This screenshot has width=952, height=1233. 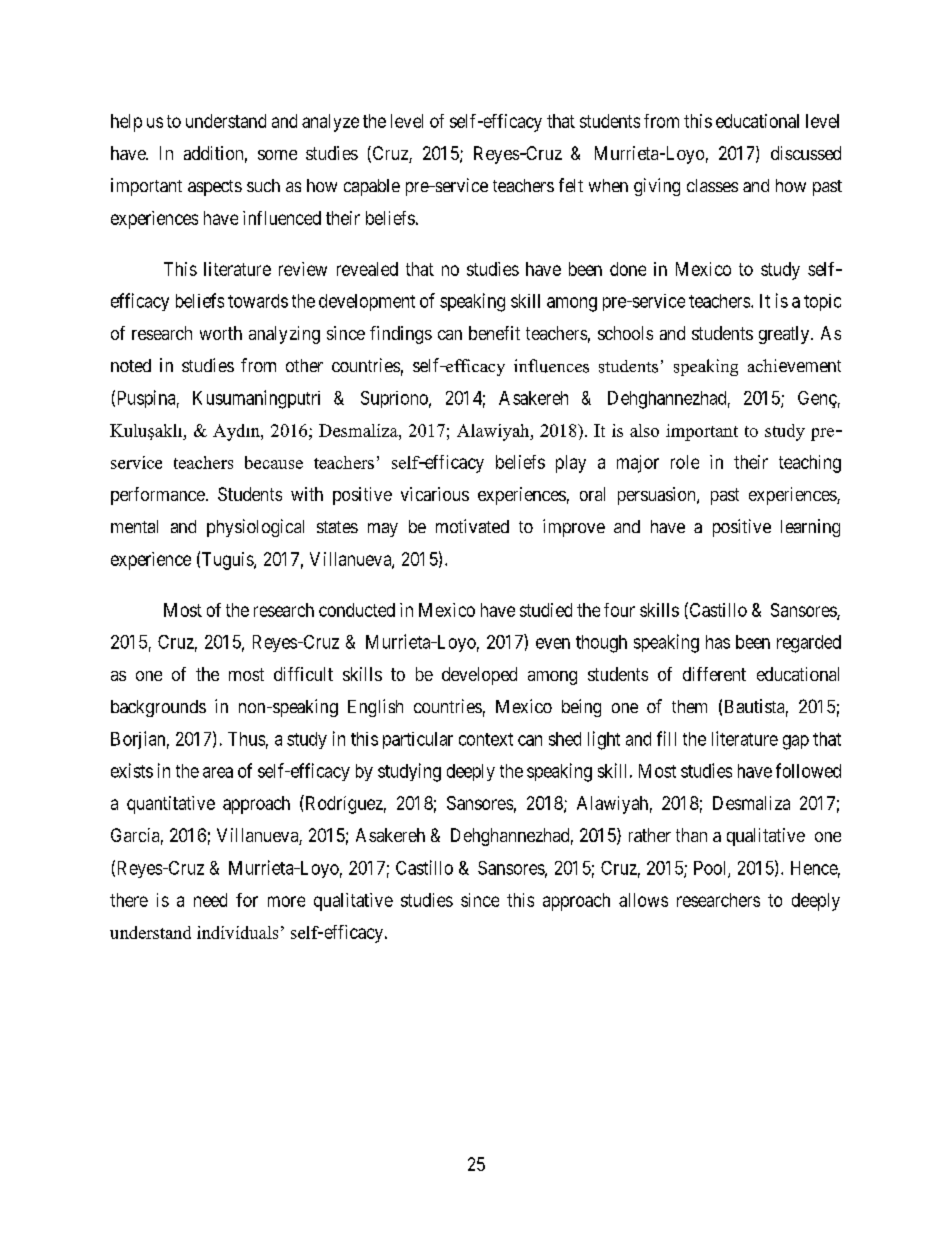 What do you see at coordinates (486, 739) in the screenshot?
I see `context` at bounding box center [486, 739].
